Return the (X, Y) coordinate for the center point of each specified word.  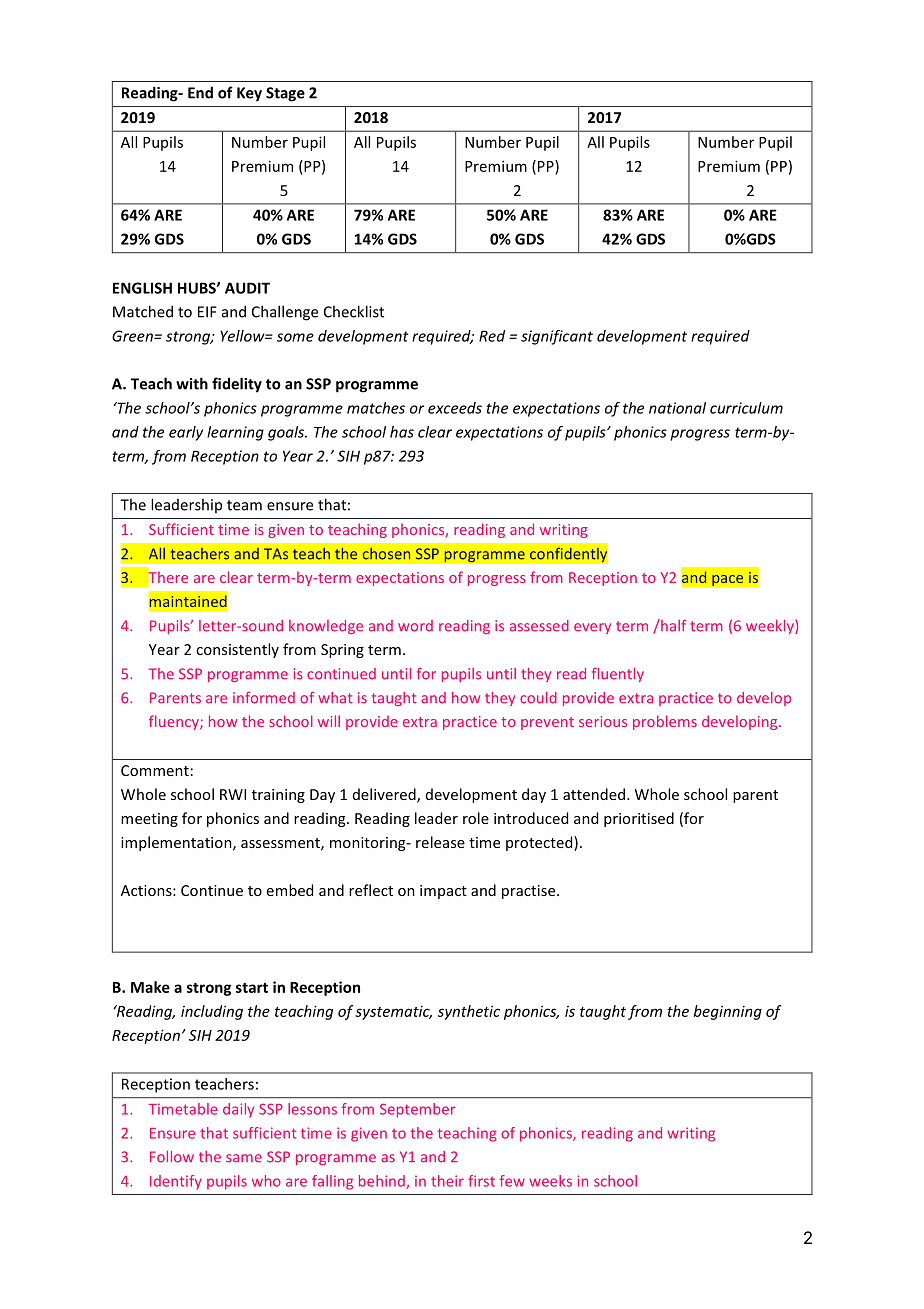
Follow (172, 1157)
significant (557, 337)
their (447, 1181)
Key (249, 94)
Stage (285, 94)
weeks (550, 1181)
